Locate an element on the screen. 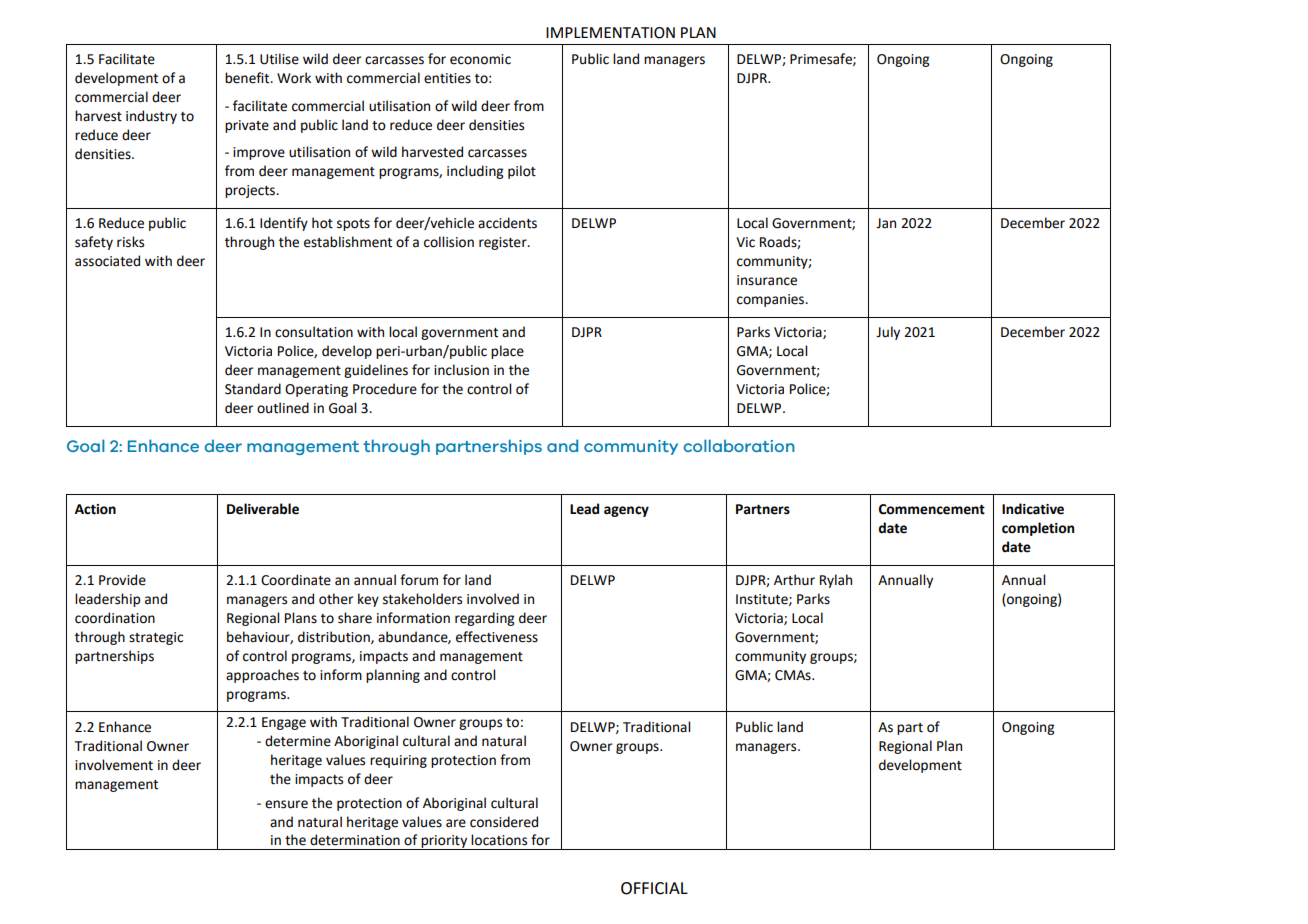  Jan is located at coordinates (886, 223).
